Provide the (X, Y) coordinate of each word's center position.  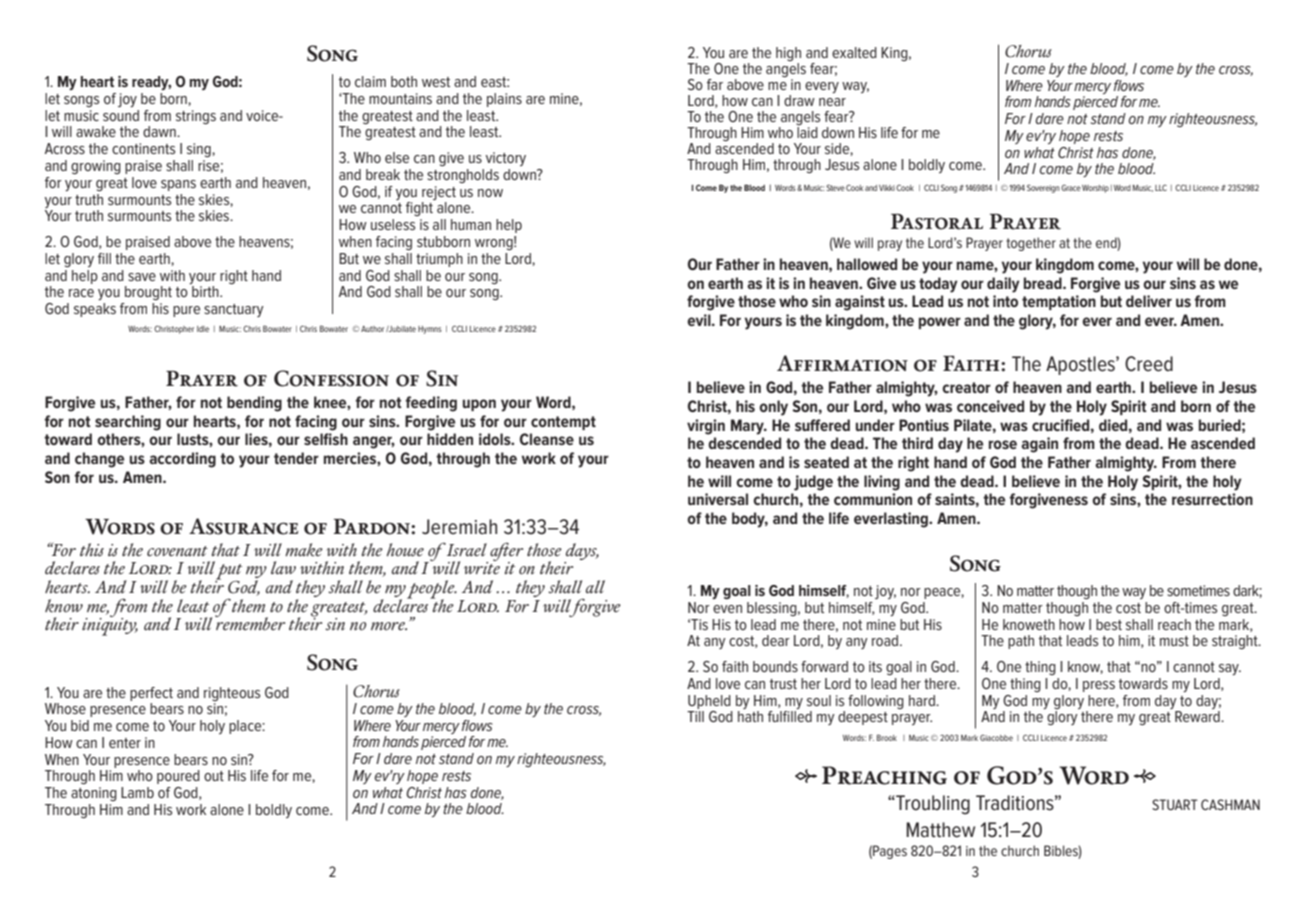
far (715, 84)
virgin (706, 427)
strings (196, 117)
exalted (854, 52)
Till (695, 716)
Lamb (137, 792)
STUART (1175, 804)
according (182, 460)
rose (1003, 444)
